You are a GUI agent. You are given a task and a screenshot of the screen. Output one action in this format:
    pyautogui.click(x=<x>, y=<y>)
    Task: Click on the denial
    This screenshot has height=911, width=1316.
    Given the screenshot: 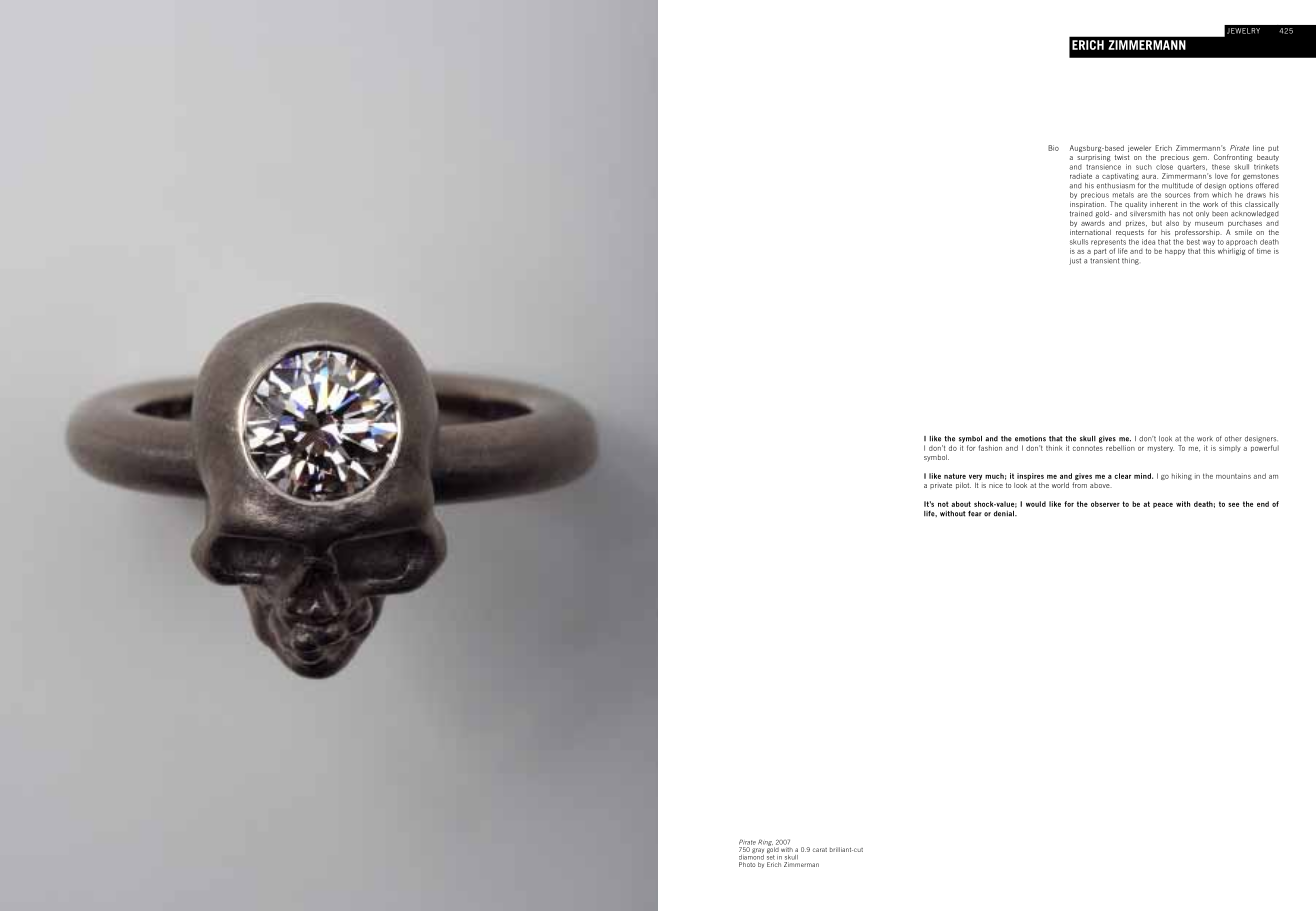 What is the action you would take?
    pyautogui.click(x=1005, y=514)
